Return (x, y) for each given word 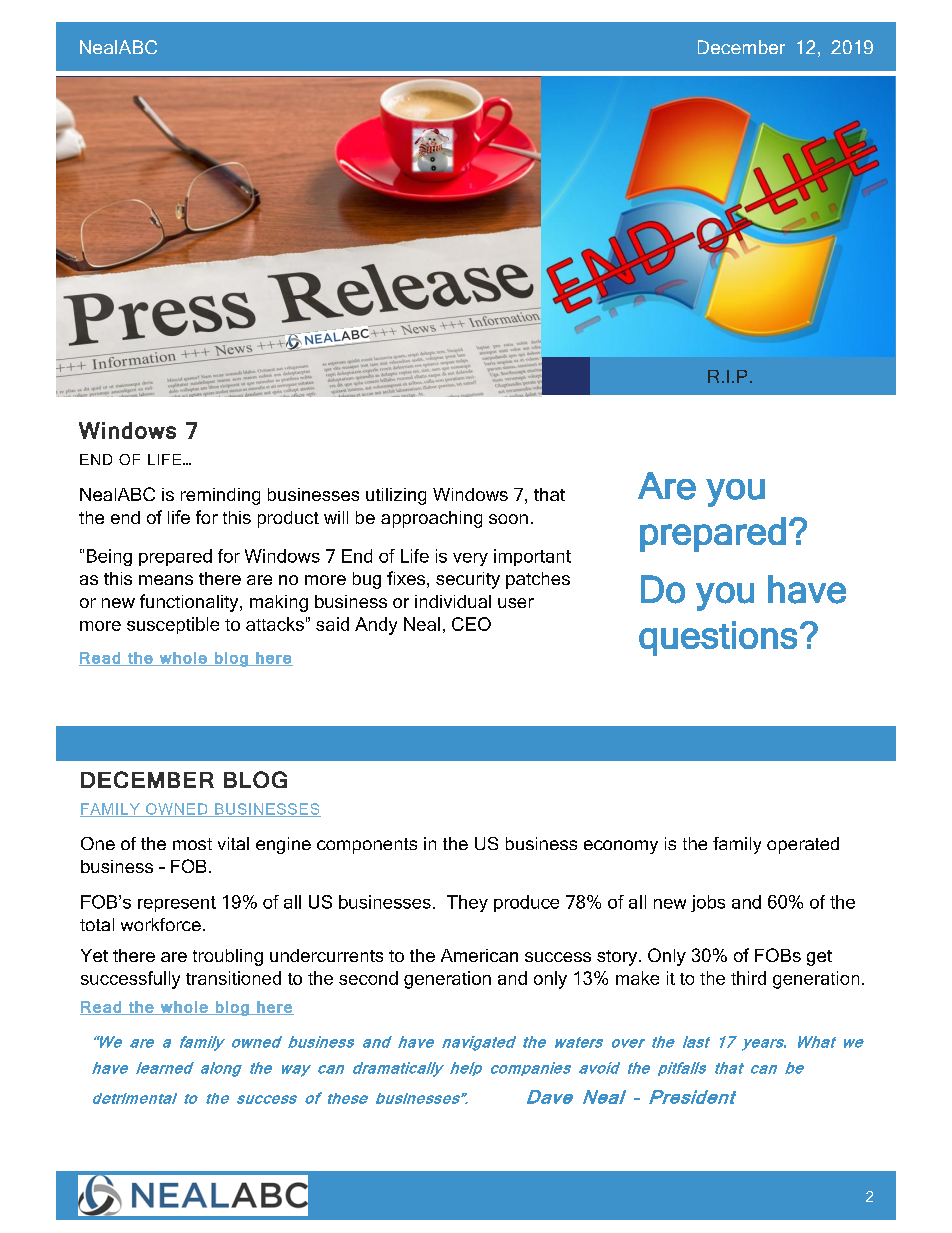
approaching (431, 519)
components (367, 846)
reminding (220, 496)
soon (508, 519)
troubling (228, 957)
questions (718, 638)
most (192, 844)
